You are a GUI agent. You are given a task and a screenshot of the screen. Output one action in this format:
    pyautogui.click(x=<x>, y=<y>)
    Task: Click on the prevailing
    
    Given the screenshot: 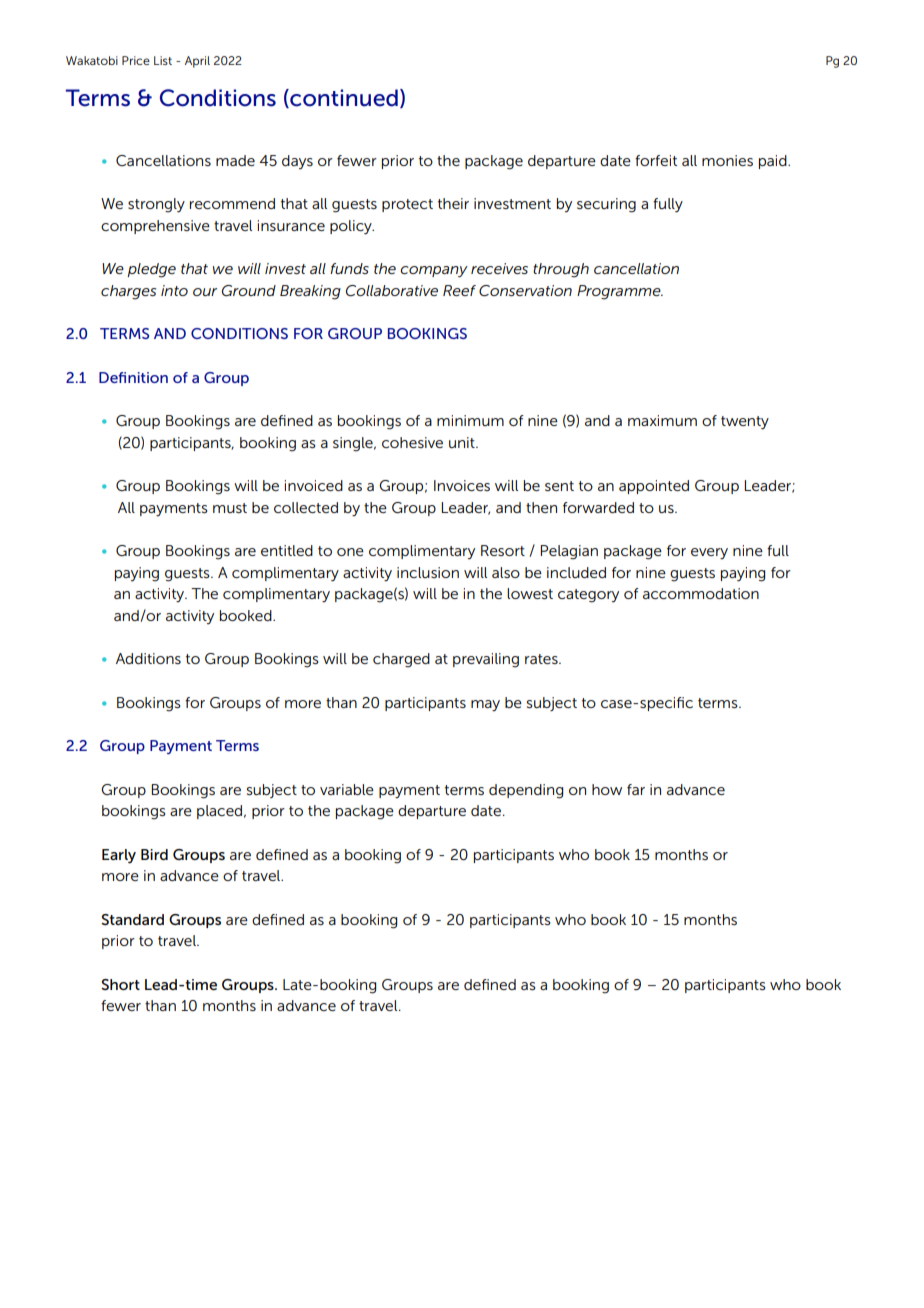 What is the action you would take?
    pyautogui.click(x=486, y=660)
